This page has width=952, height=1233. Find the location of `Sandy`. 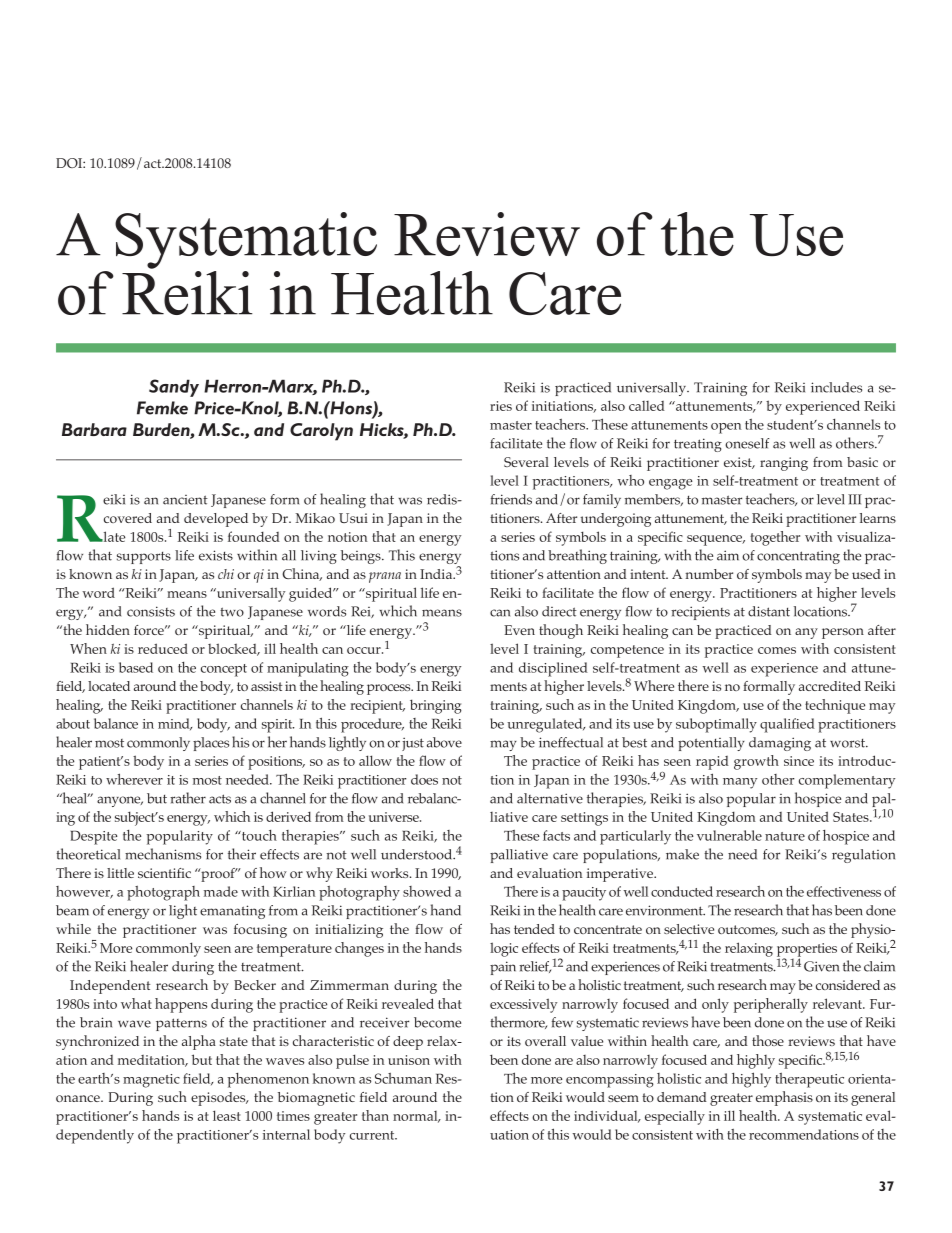

Sandy is located at coordinates (174, 388).
